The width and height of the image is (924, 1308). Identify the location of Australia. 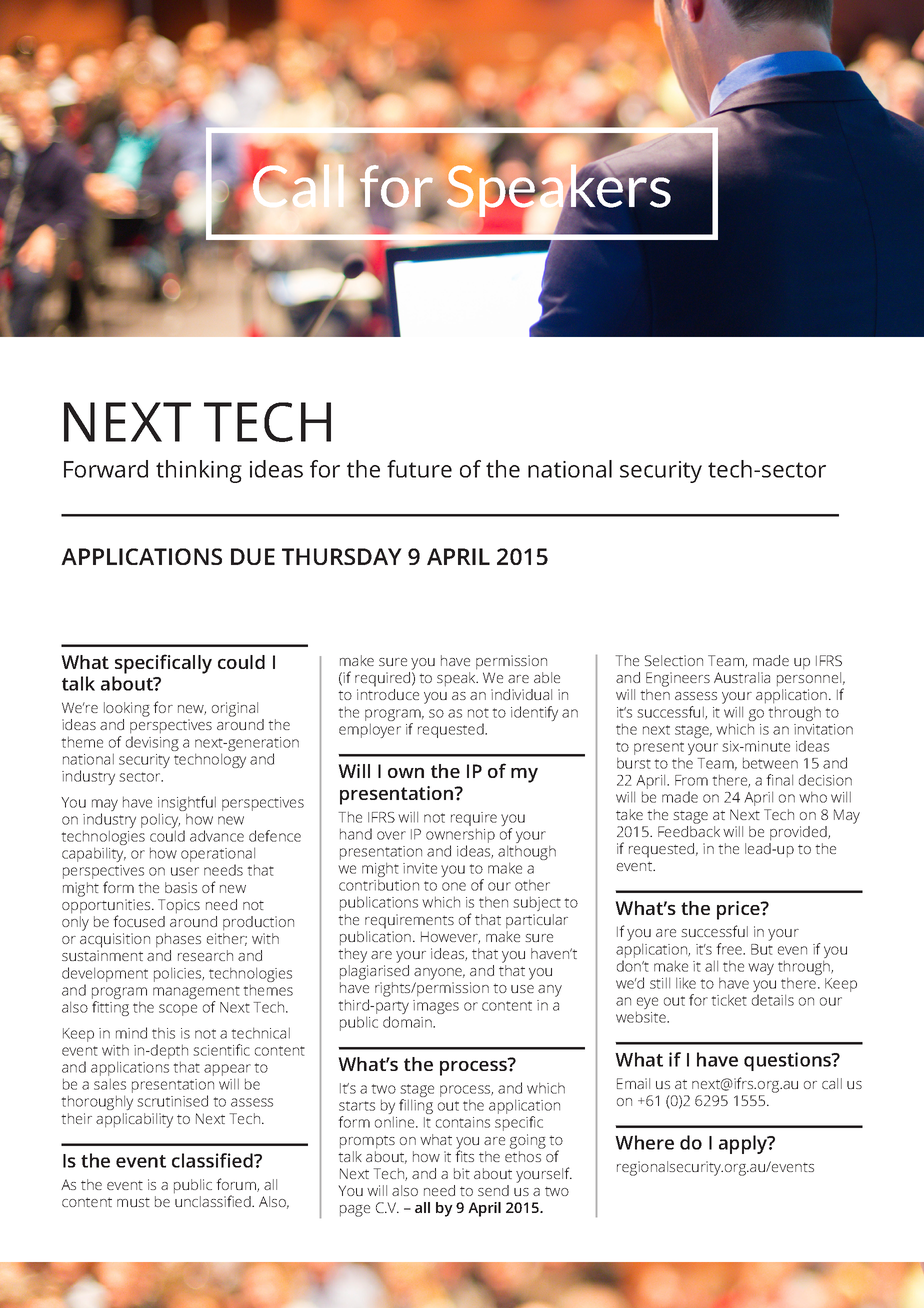
(742, 677).
